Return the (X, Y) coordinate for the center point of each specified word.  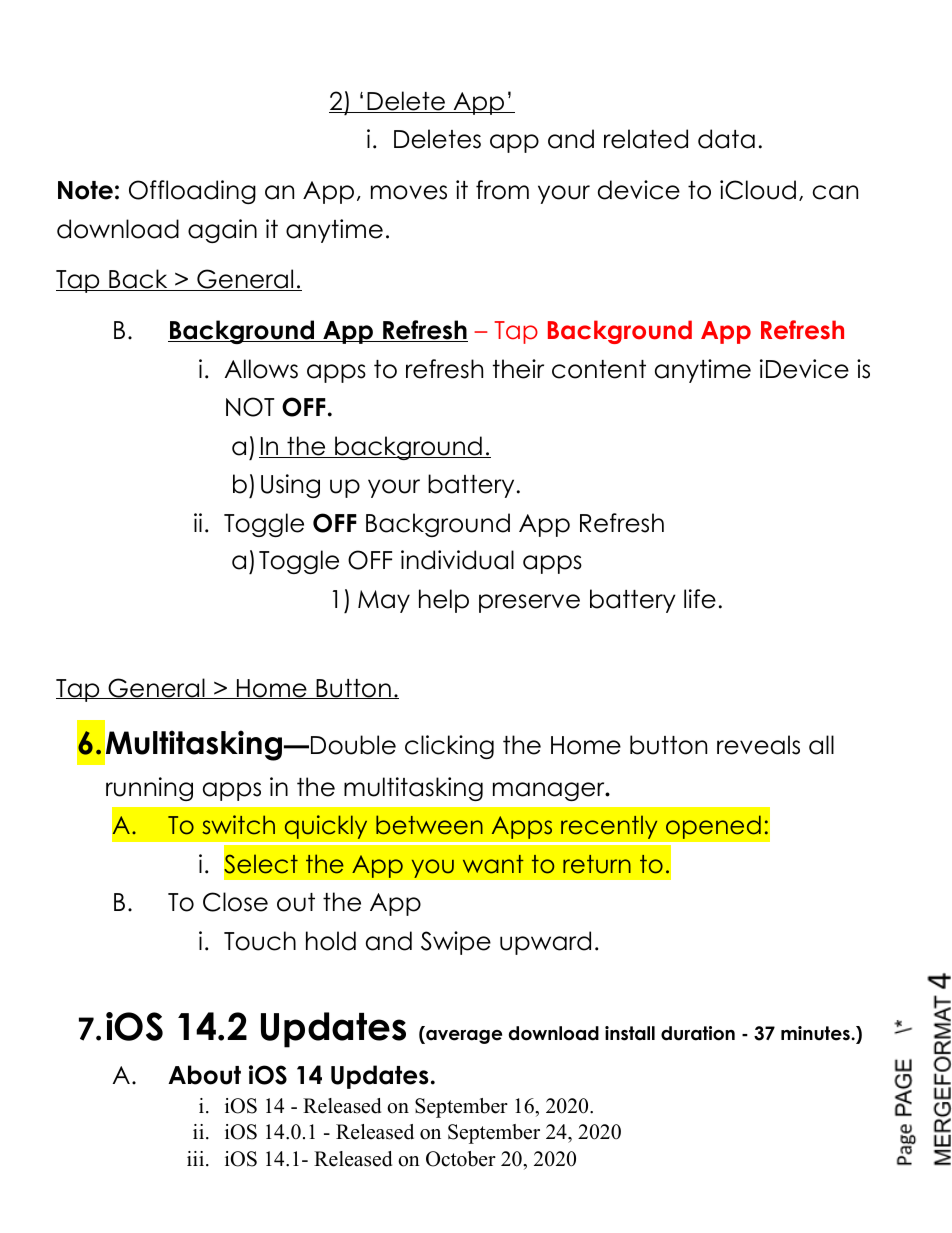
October (461, 1159)
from (502, 190)
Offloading (192, 192)
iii (195, 1158)
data (726, 139)
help (444, 601)
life (700, 599)
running (149, 789)
